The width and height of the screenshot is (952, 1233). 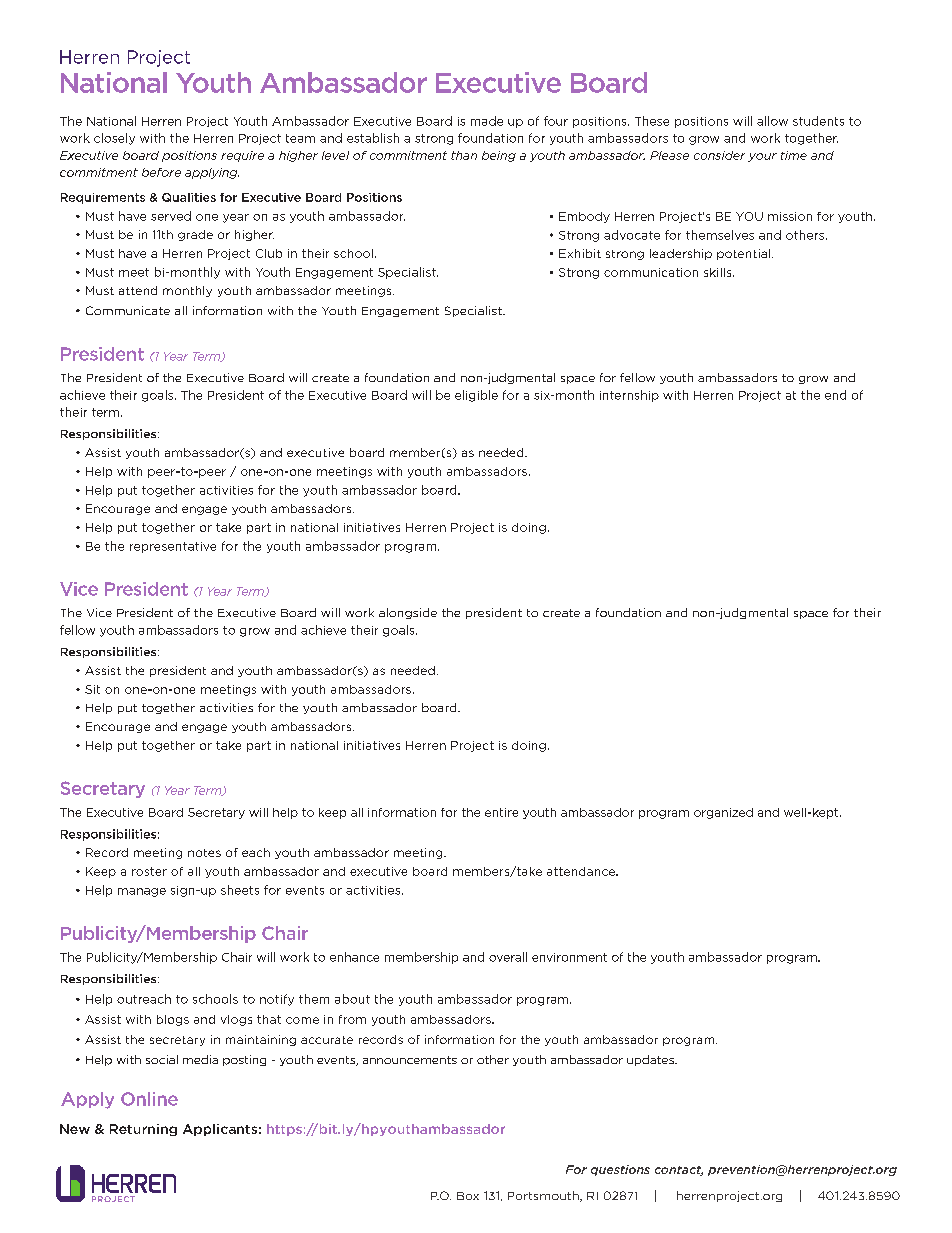 I want to click on consider, so click(x=719, y=155).
